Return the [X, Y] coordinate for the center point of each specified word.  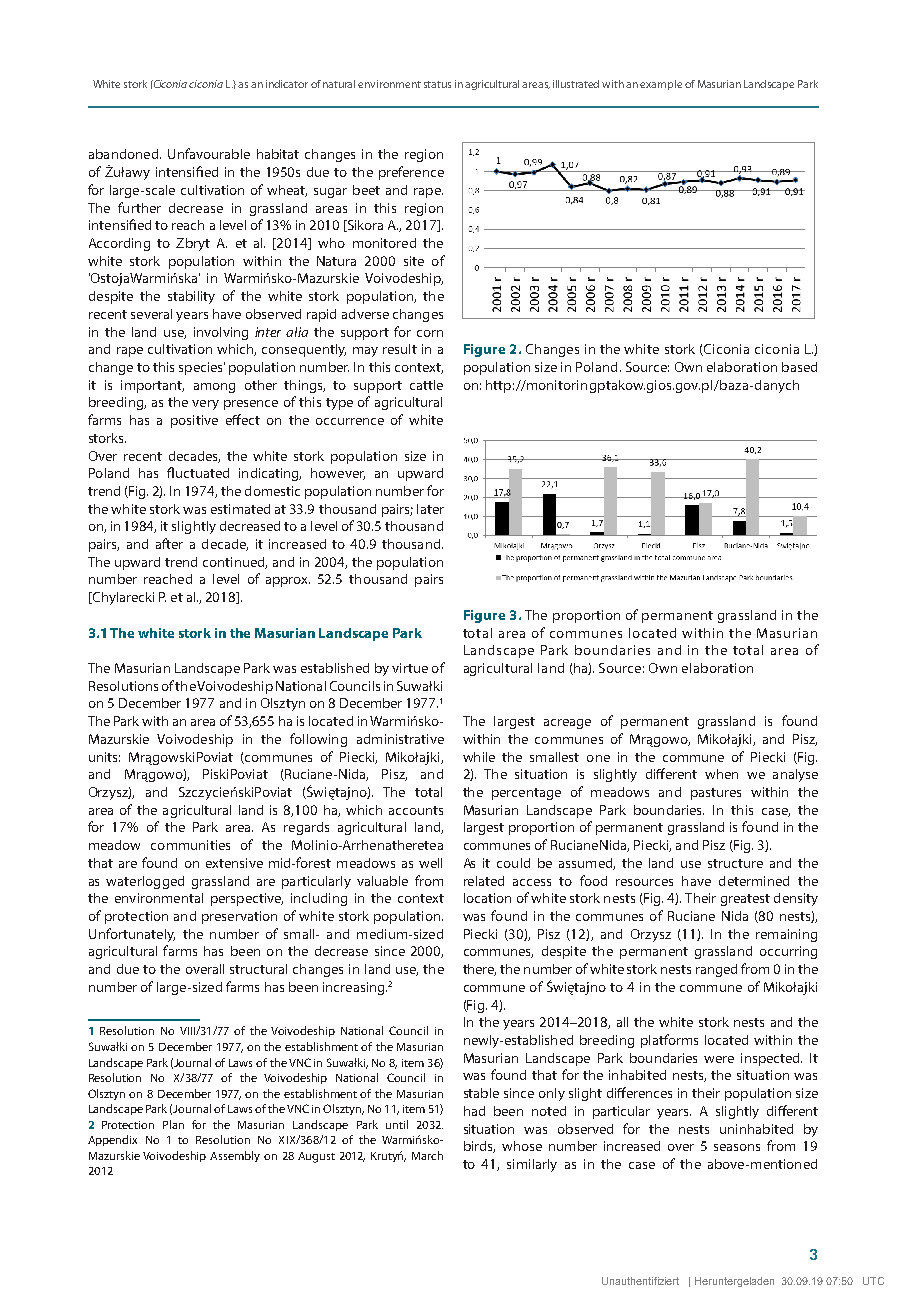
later [430, 509]
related [484, 881]
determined [754, 881]
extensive [234, 863]
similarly [532, 1165]
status [437, 84]
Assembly [235, 1156]
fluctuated [198, 472]
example [661, 85]
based [799, 367]
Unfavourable [209, 153]
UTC [873, 1281]
